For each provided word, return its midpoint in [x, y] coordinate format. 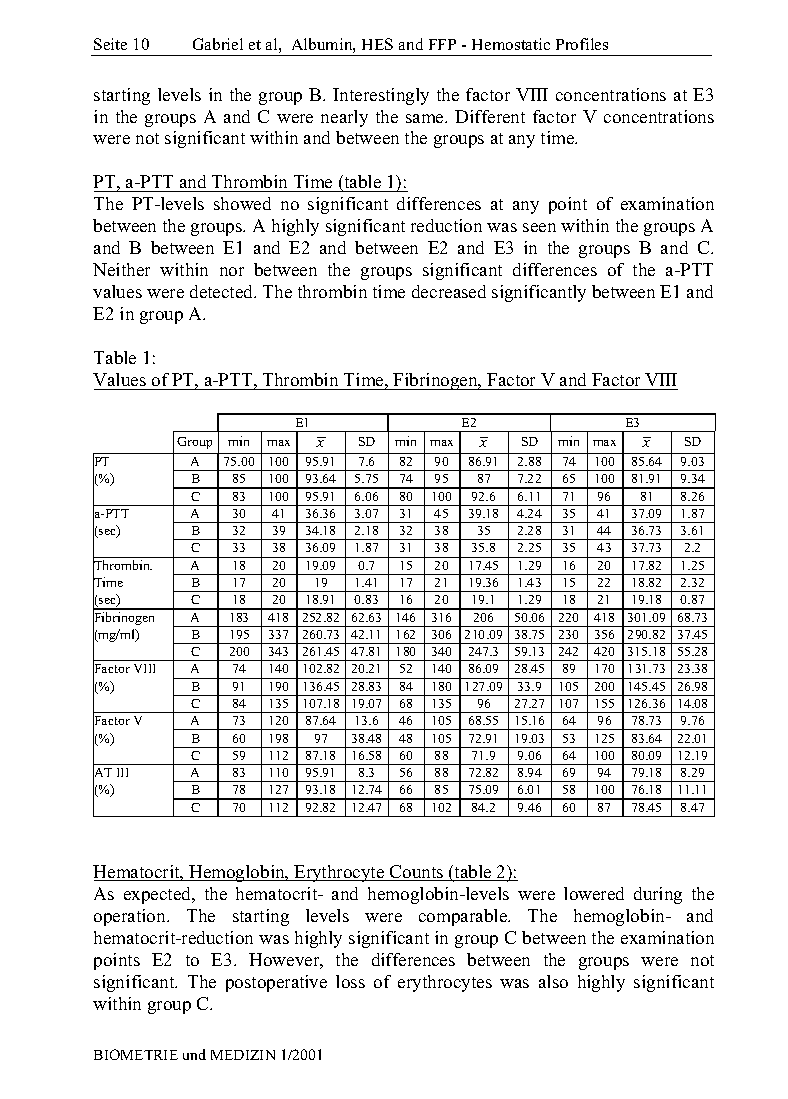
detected [223, 291]
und [194, 1054]
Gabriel [218, 44]
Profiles [582, 44]
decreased [449, 291]
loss [350, 981]
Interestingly [381, 96]
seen [539, 227]
